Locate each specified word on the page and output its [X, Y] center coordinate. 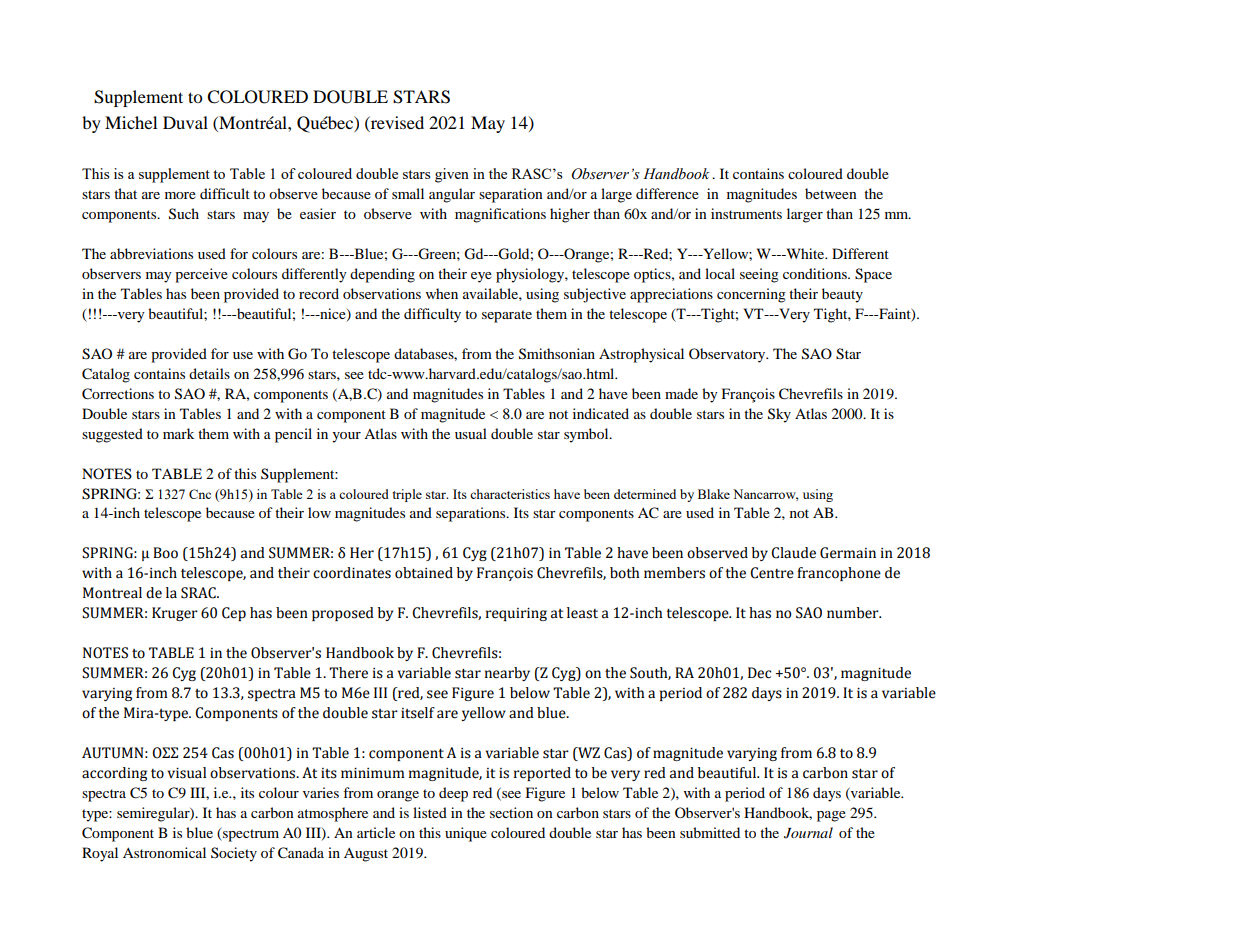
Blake [714, 494]
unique [466, 834]
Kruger [175, 614]
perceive [201, 275]
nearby [507, 674]
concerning [751, 295]
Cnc [200, 494]
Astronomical [164, 852]
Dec [759, 673]
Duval [185, 122]
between [831, 193]
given [452, 175]
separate [507, 316]
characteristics [510, 494]
